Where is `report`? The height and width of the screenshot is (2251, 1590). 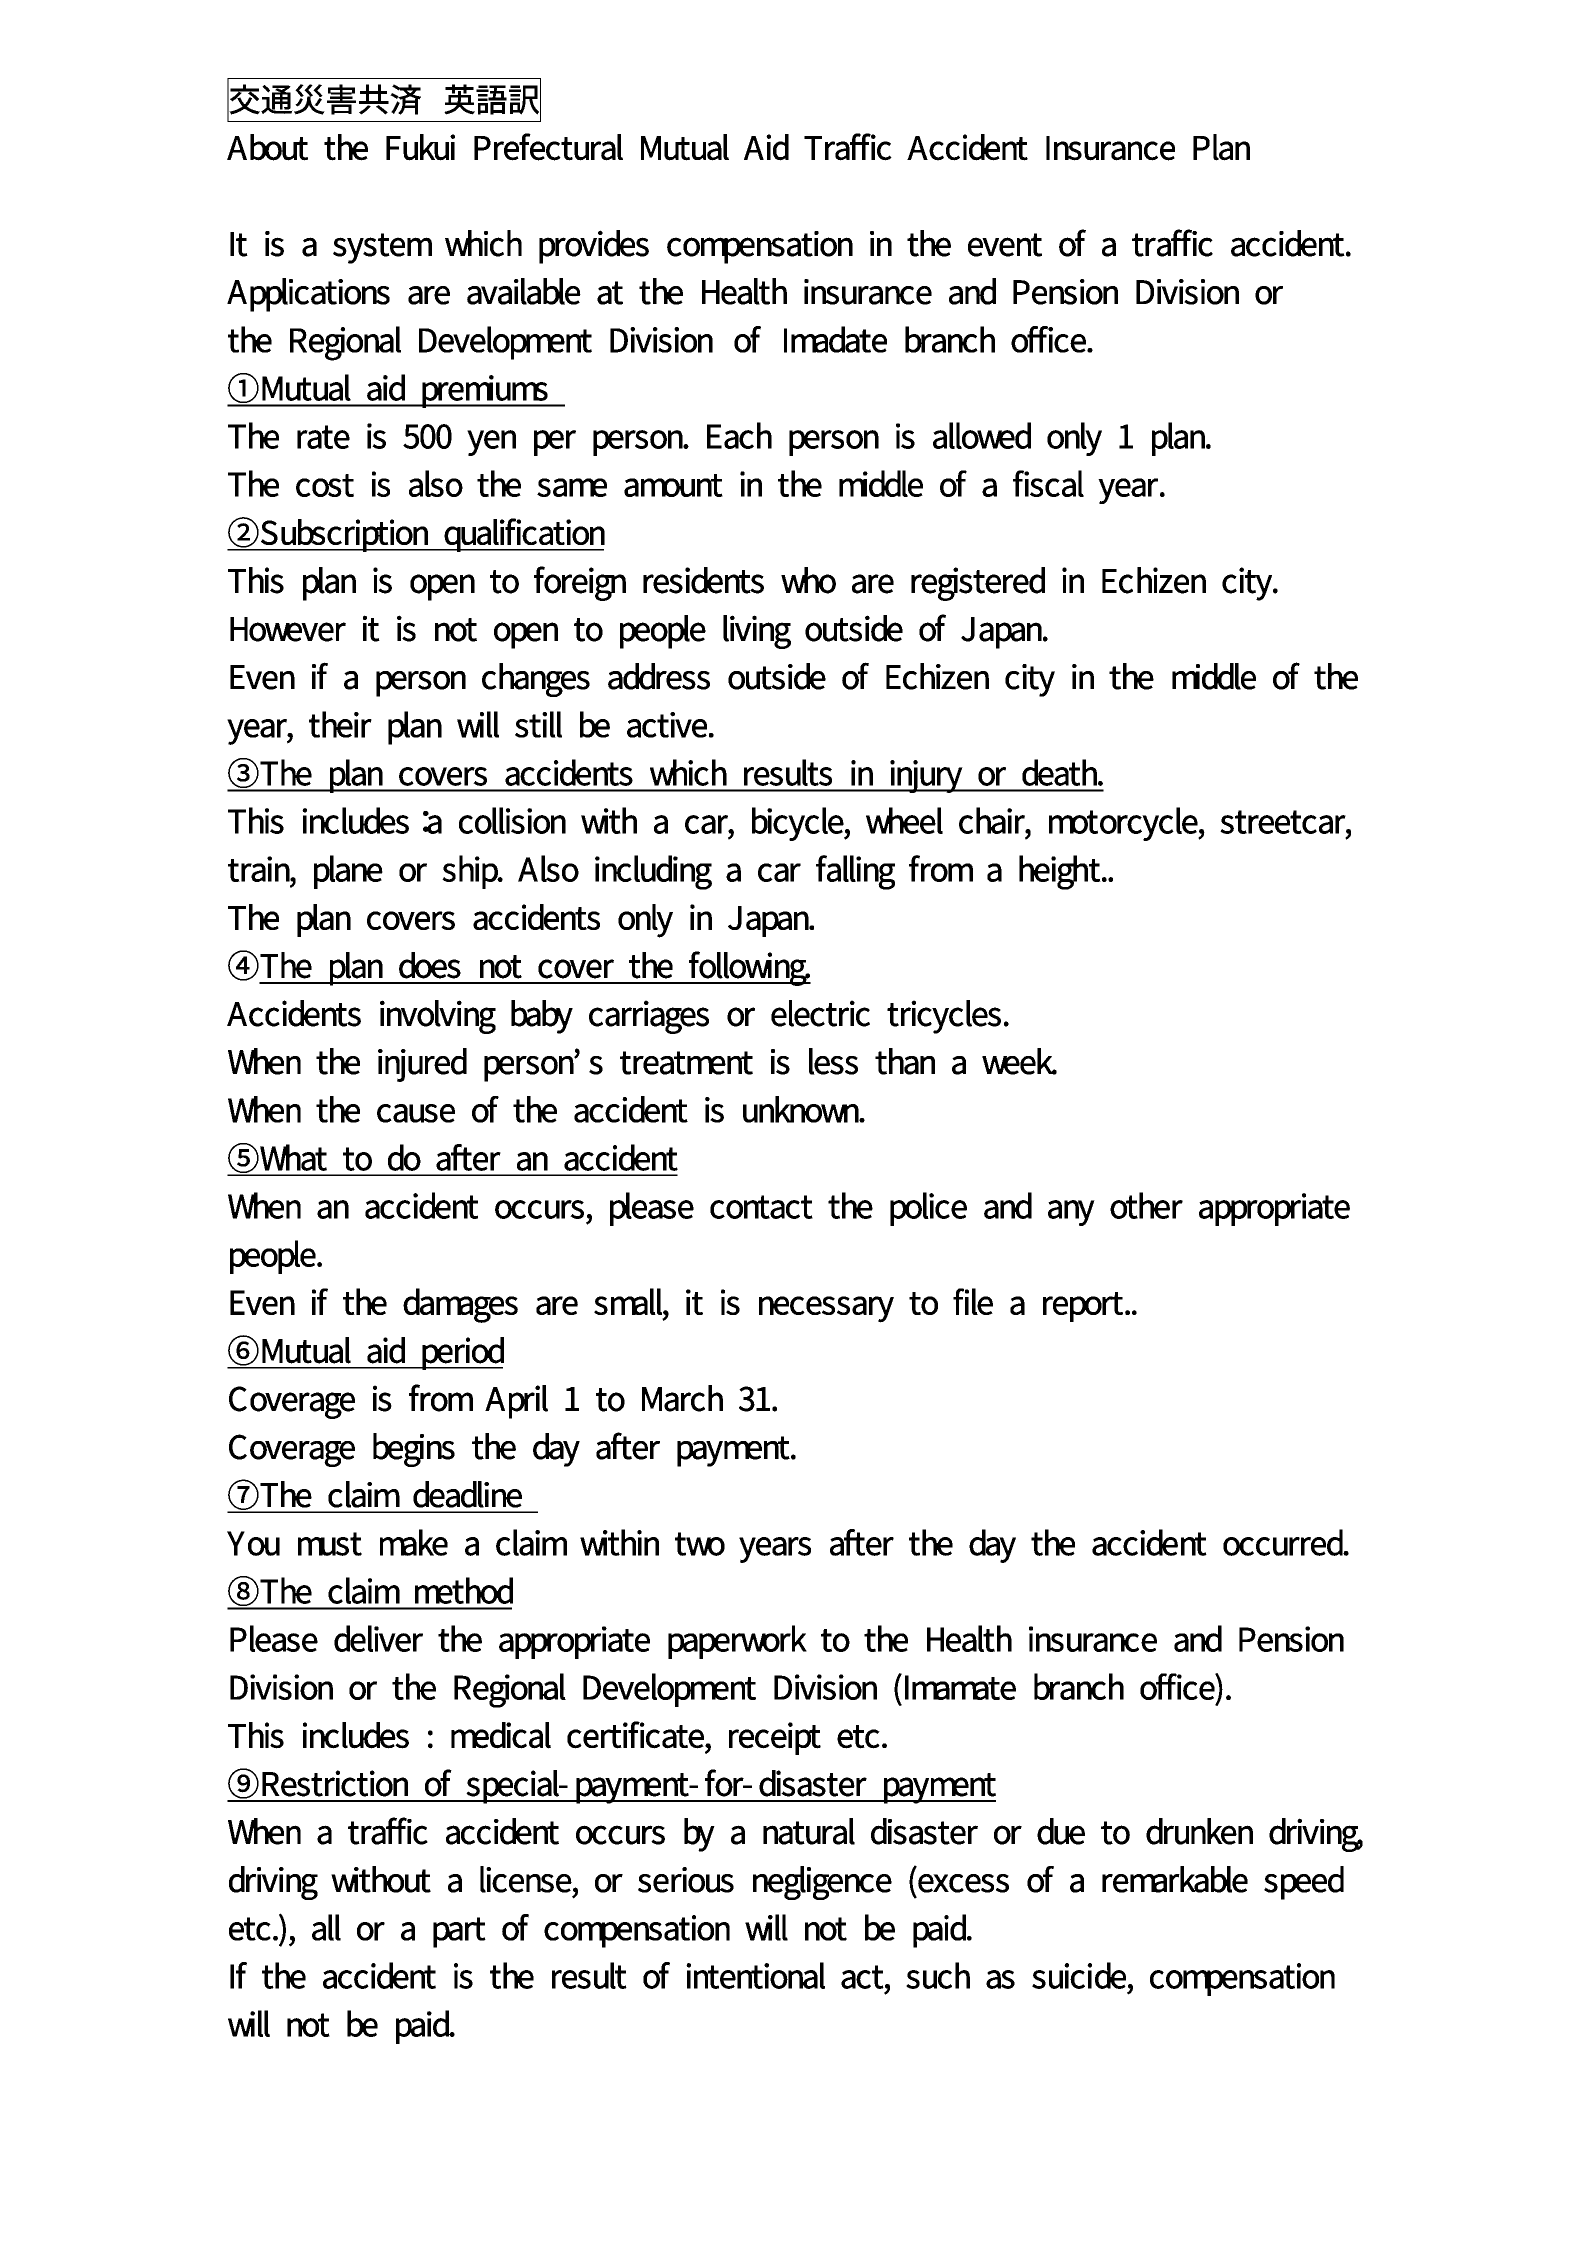
report is located at coordinates (1085, 1307).
